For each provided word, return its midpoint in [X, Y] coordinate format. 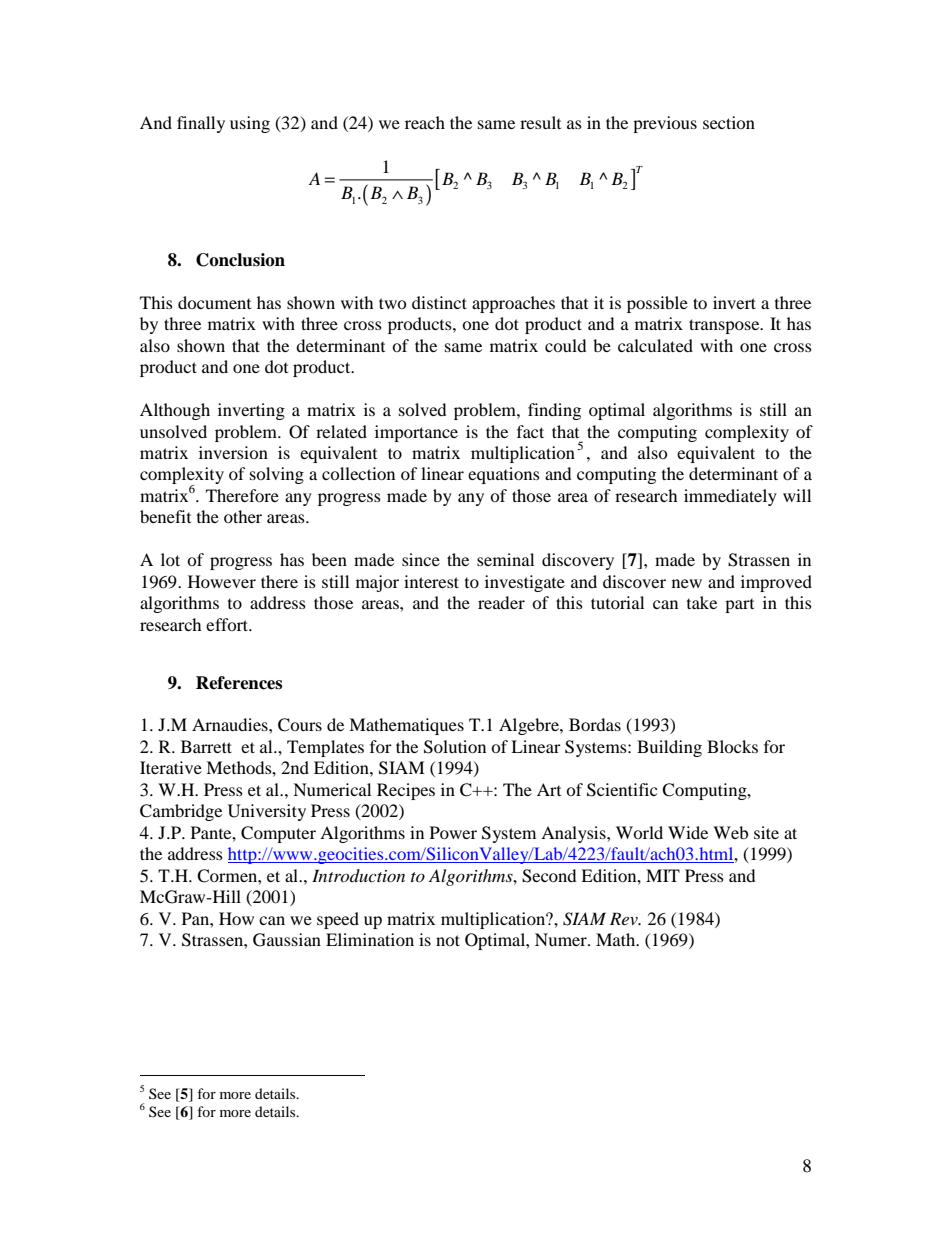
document [214, 302]
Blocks [732, 746]
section [729, 122]
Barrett [206, 746]
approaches [513, 304]
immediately [730, 497]
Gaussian [287, 940]
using [250, 124]
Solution [455, 747]
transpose [725, 326]
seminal [505, 559]
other [243, 516]
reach [425, 122]
